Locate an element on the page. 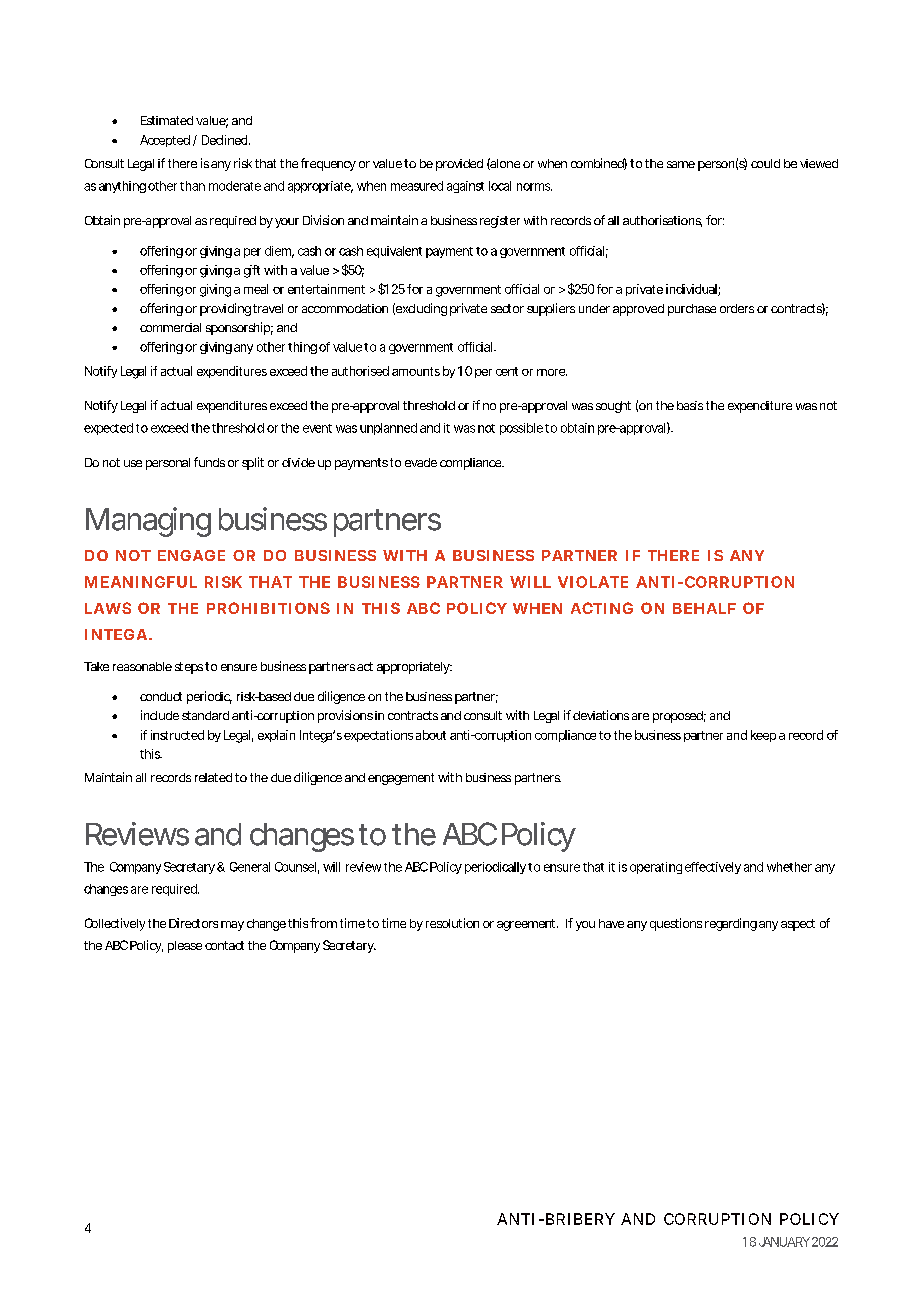  keep is located at coordinates (763, 736).
